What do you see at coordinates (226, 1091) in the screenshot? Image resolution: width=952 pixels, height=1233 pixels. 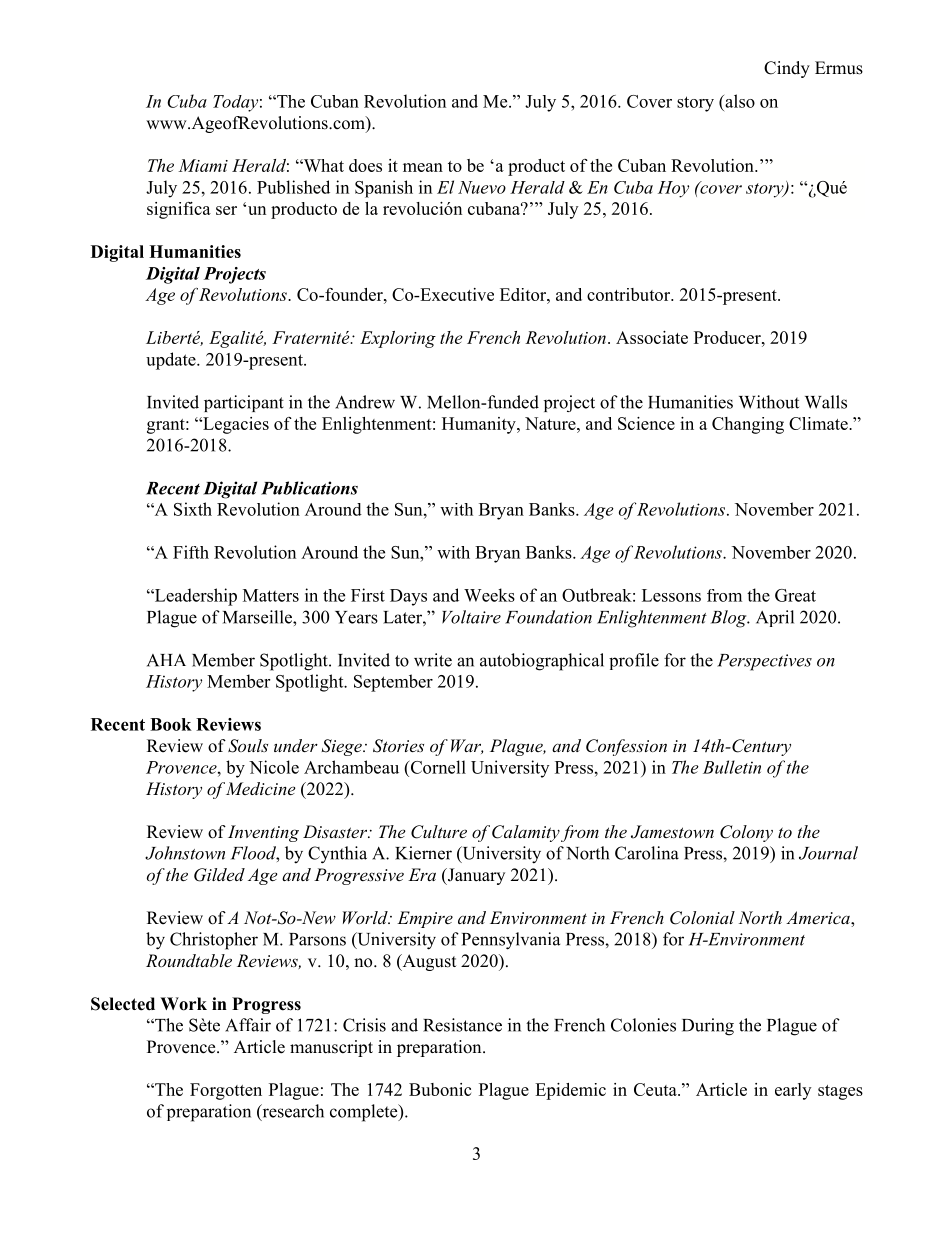 I see `Forgotten` at bounding box center [226, 1091].
